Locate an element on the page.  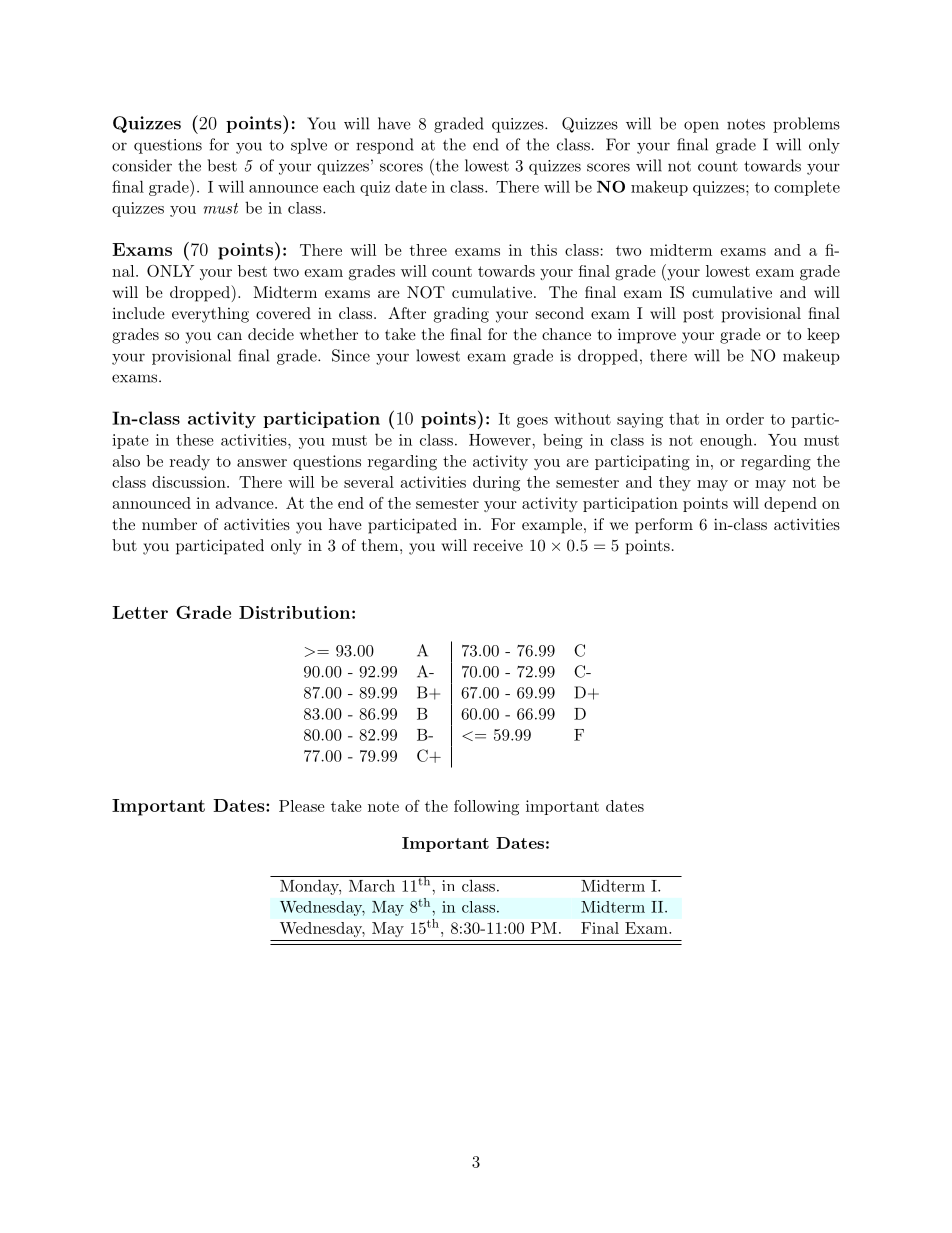
respond is located at coordinates (385, 146).
